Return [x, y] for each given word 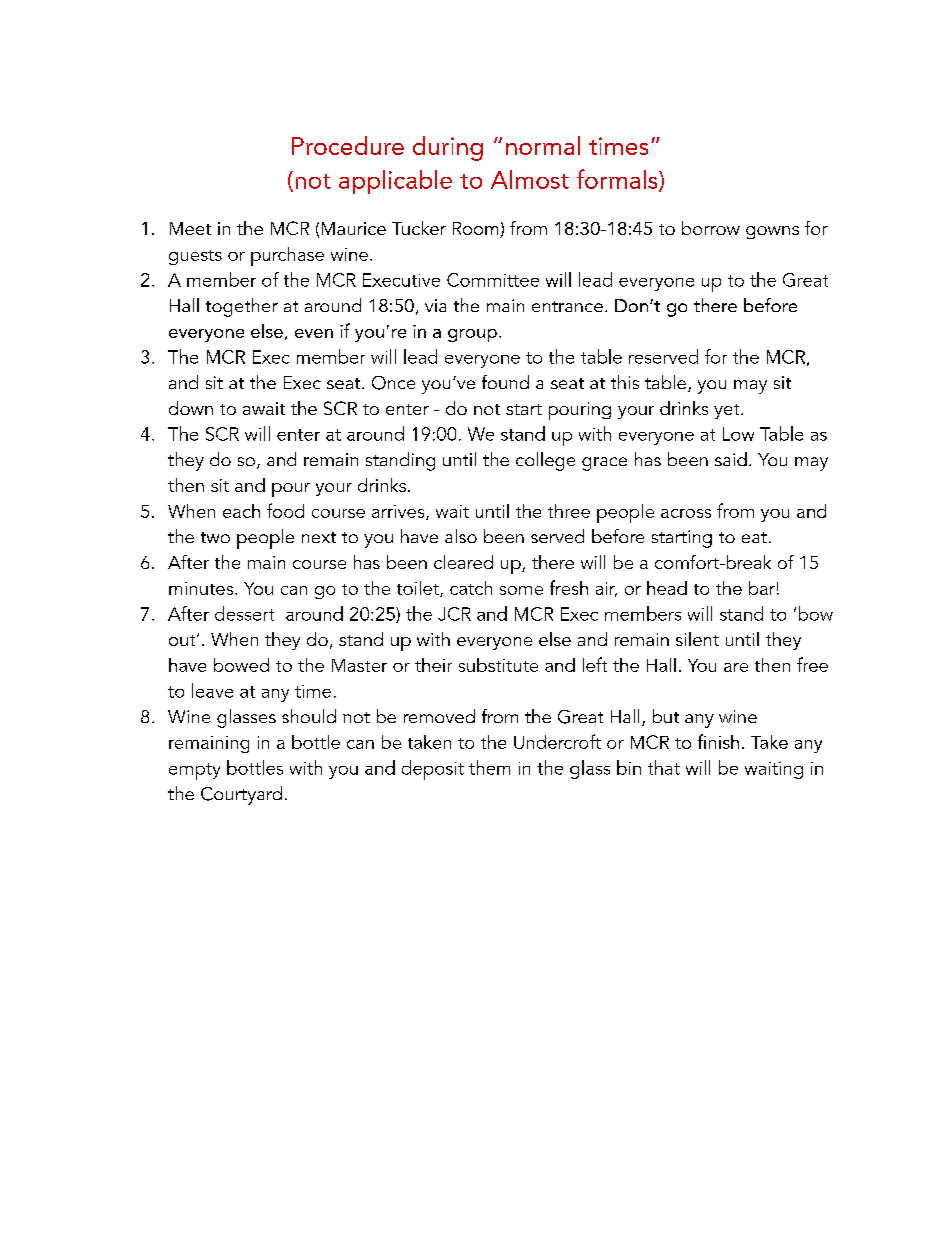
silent [697, 639]
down [191, 408]
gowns [772, 232]
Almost [530, 179]
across [686, 513]
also [461, 536]
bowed [241, 665]
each [241, 511]
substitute [498, 665]
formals [618, 180]
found [505, 382]
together [242, 307]
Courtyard [241, 795]
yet [728, 411]
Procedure [348, 145]
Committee [493, 280]
